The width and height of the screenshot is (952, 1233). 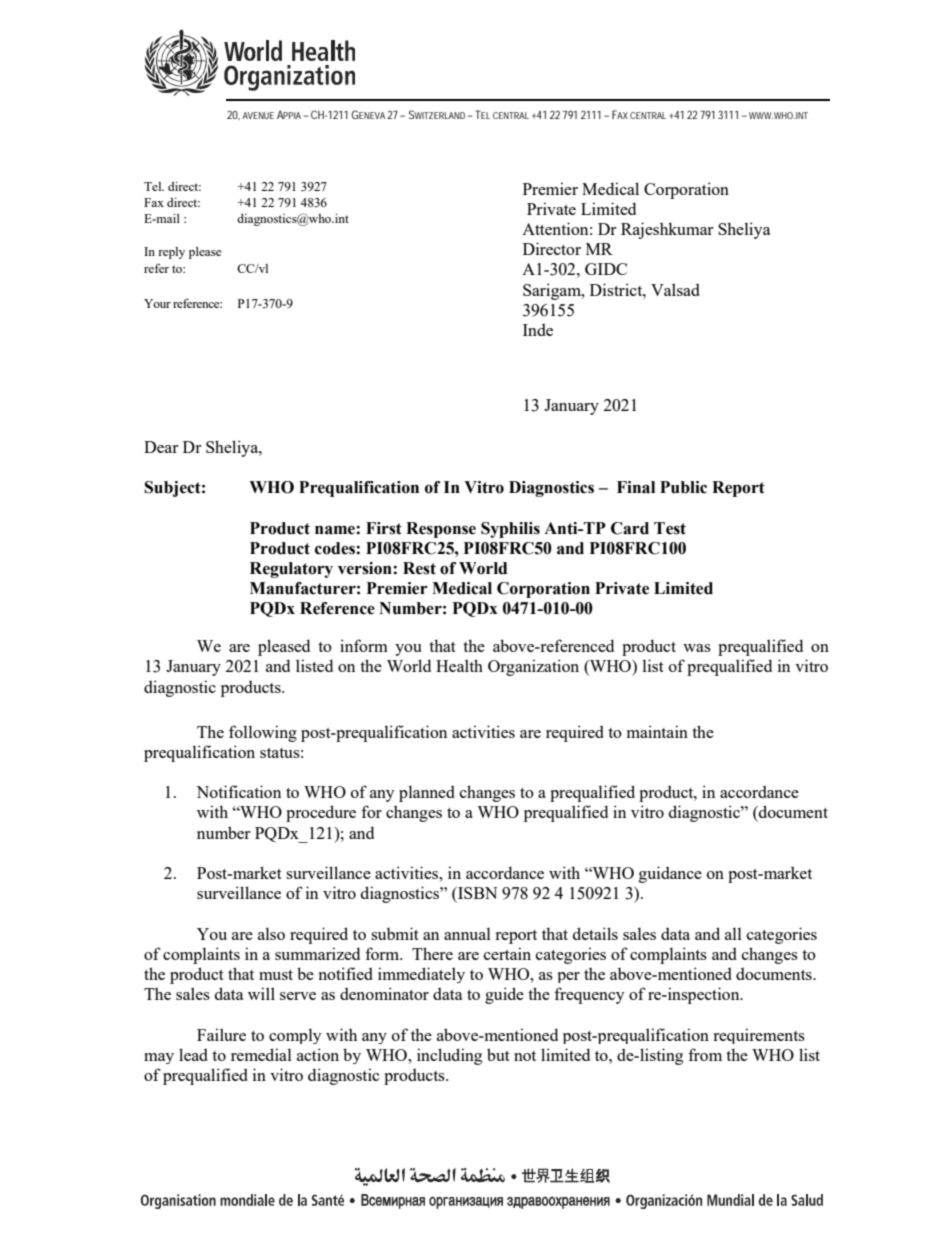 I want to click on Response, so click(x=441, y=530).
